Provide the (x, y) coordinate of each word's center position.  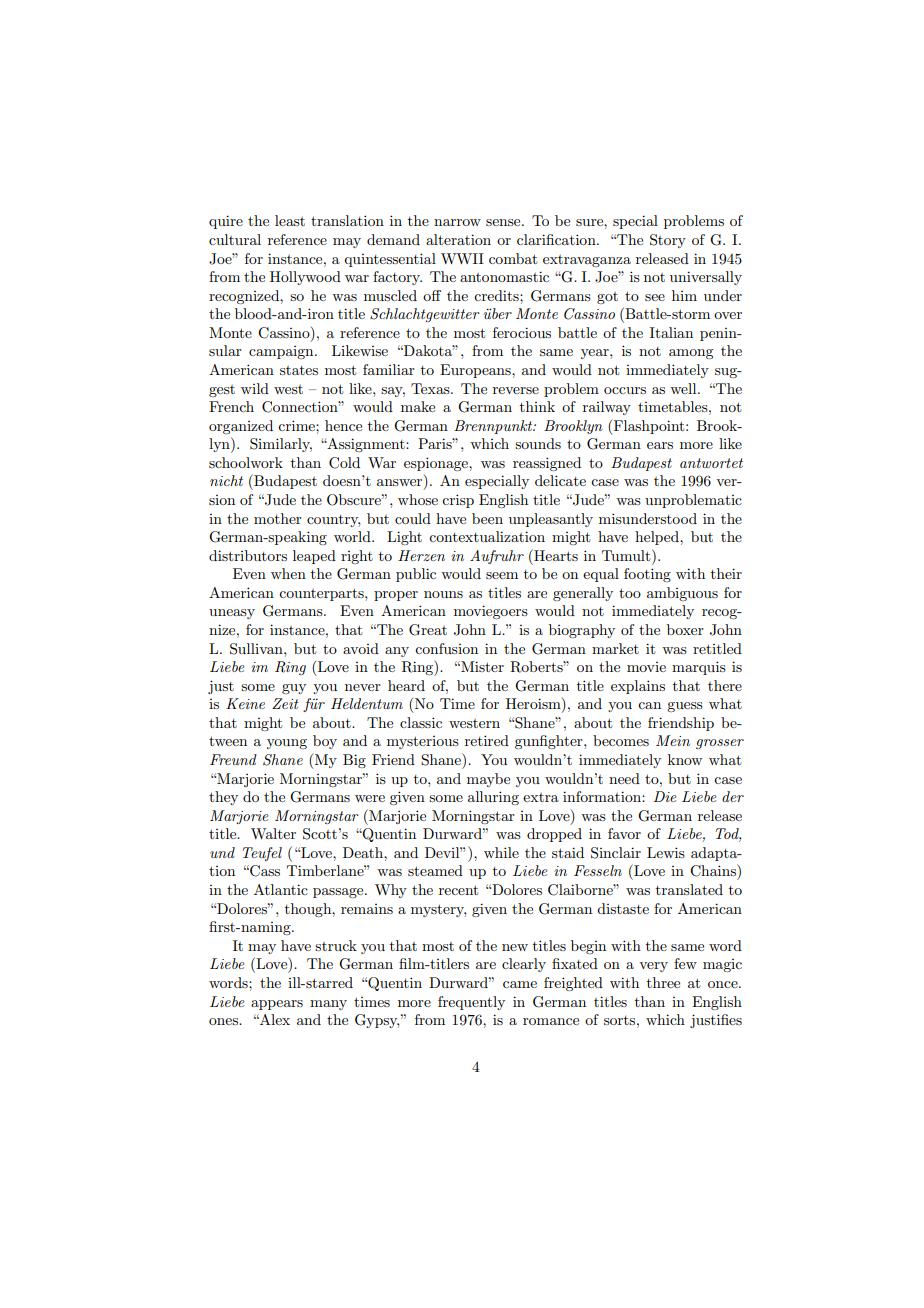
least (290, 220)
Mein (673, 740)
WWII (462, 258)
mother (278, 518)
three (663, 982)
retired (487, 740)
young (287, 744)
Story (668, 241)
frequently (471, 1003)
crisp (458, 501)
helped (658, 538)
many (328, 1005)
